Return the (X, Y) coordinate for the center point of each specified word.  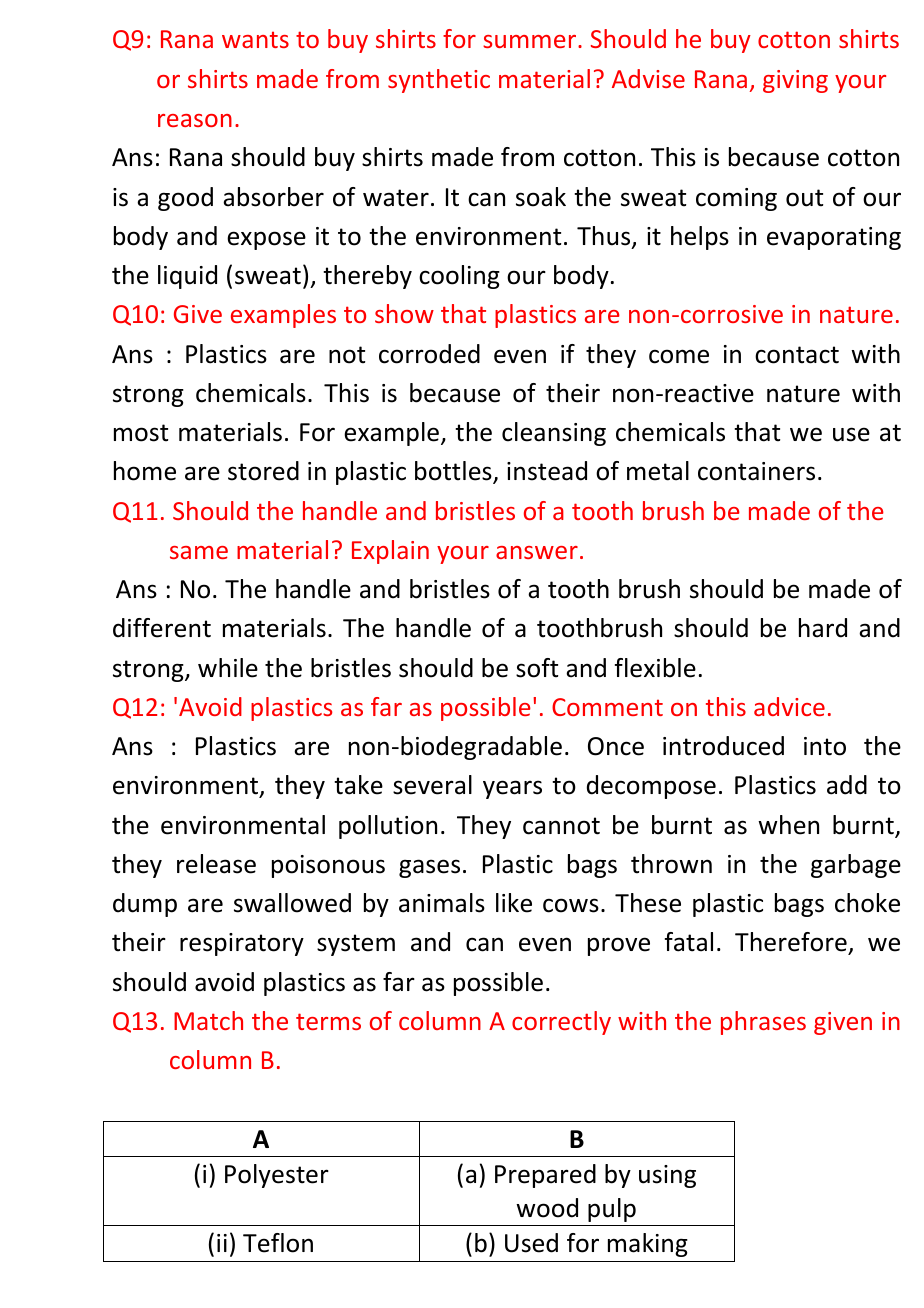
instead (547, 471)
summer (531, 41)
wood (547, 1208)
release (216, 864)
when (788, 825)
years (512, 789)
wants (255, 39)
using (667, 1176)
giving (795, 81)
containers (756, 471)
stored (263, 471)
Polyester (277, 1176)
